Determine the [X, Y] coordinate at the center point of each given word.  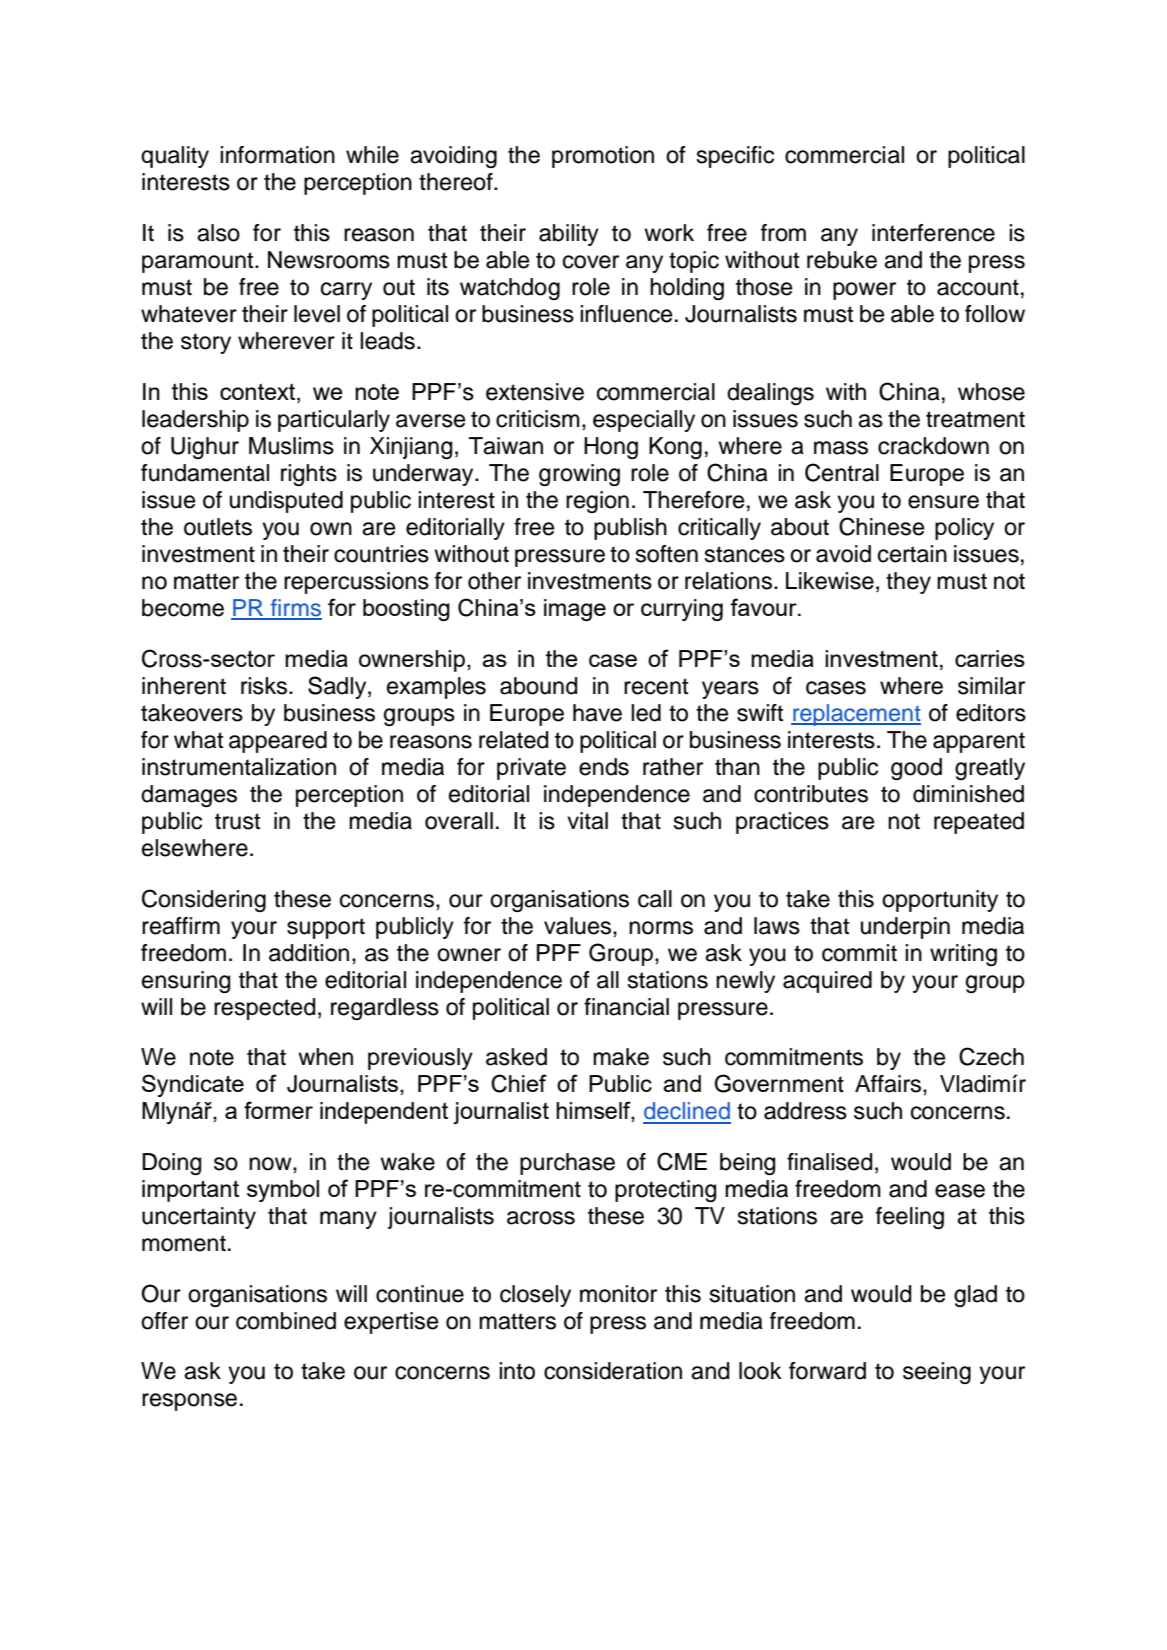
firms [295, 609]
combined [286, 1321]
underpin [905, 928]
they [908, 583]
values [579, 926]
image [575, 610]
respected [264, 1009]
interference [933, 233]
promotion [603, 157]
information [277, 155]
